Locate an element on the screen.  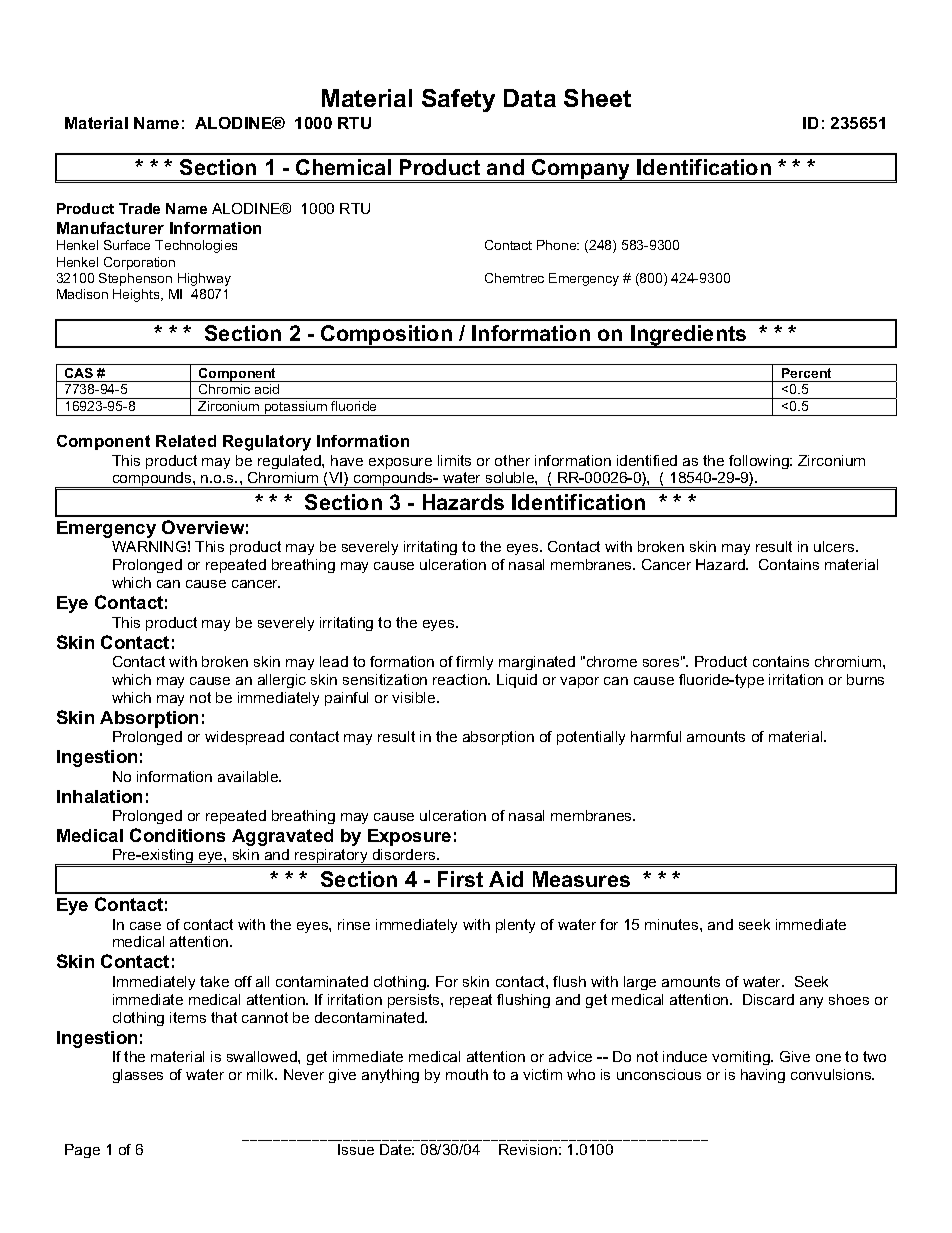
Safety is located at coordinates (458, 100).
